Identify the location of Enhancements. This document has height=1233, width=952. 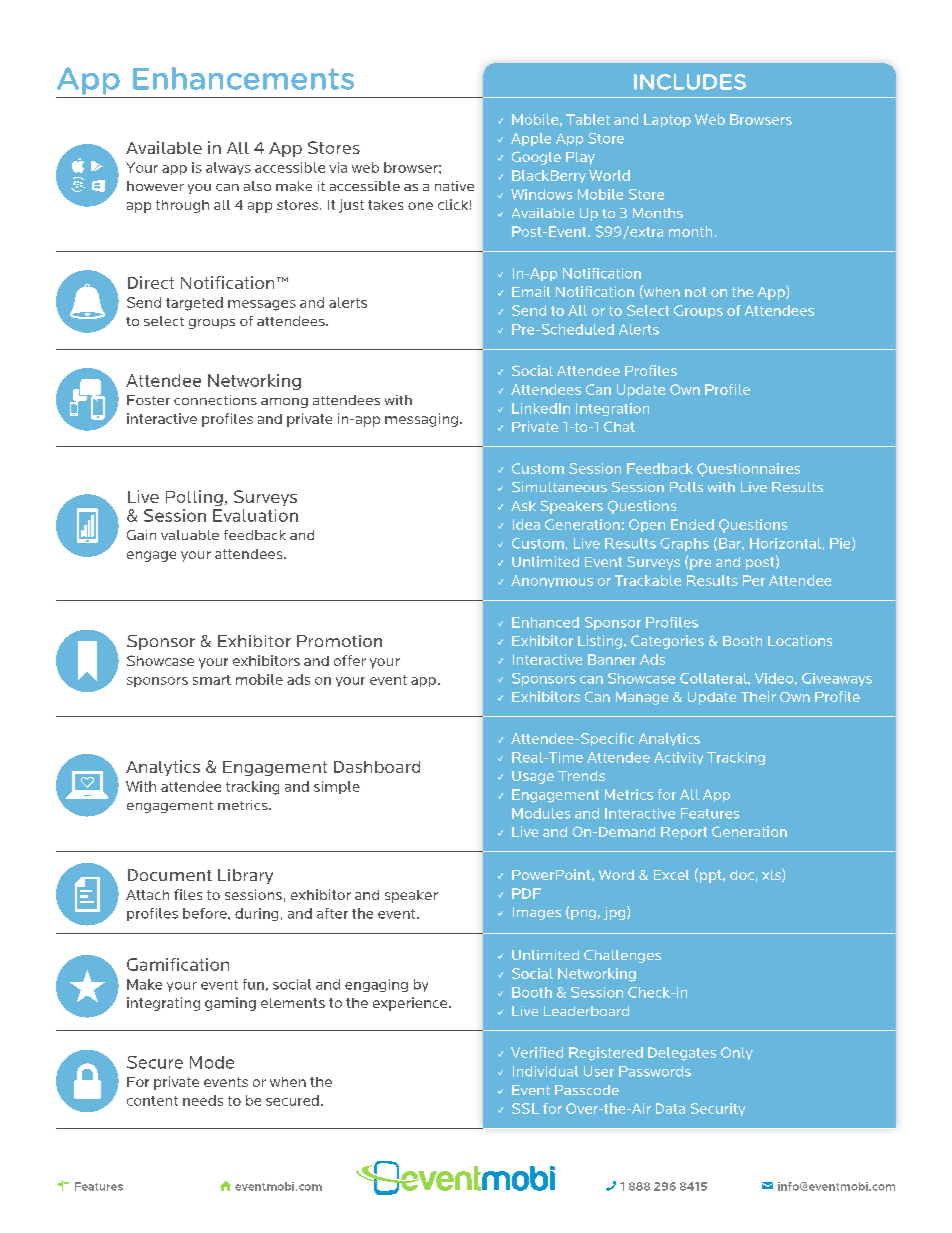
(243, 78).
